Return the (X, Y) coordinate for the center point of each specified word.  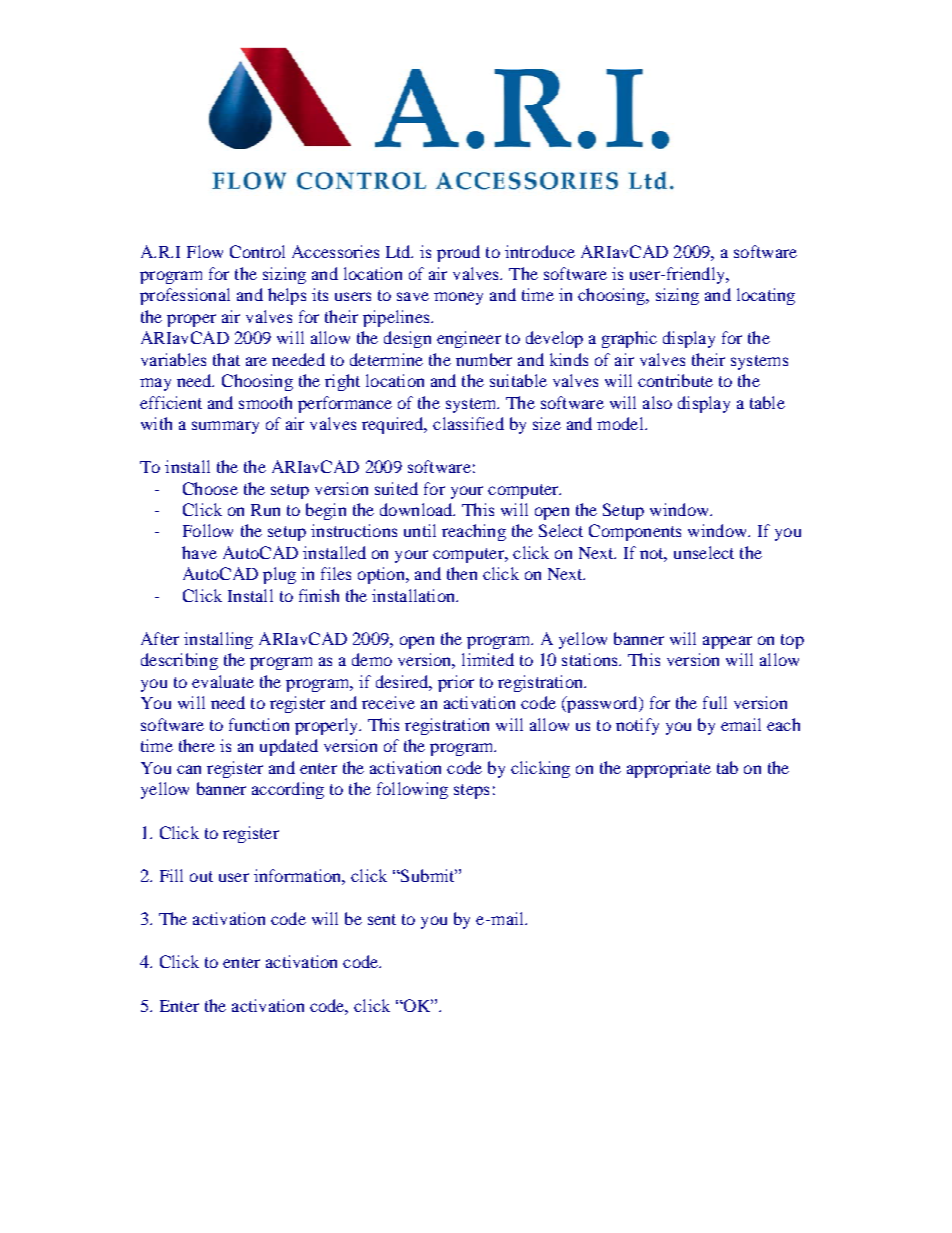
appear (727, 642)
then (462, 573)
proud (458, 253)
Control (257, 251)
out (201, 876)
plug (279, 575)
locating (766, 296)
